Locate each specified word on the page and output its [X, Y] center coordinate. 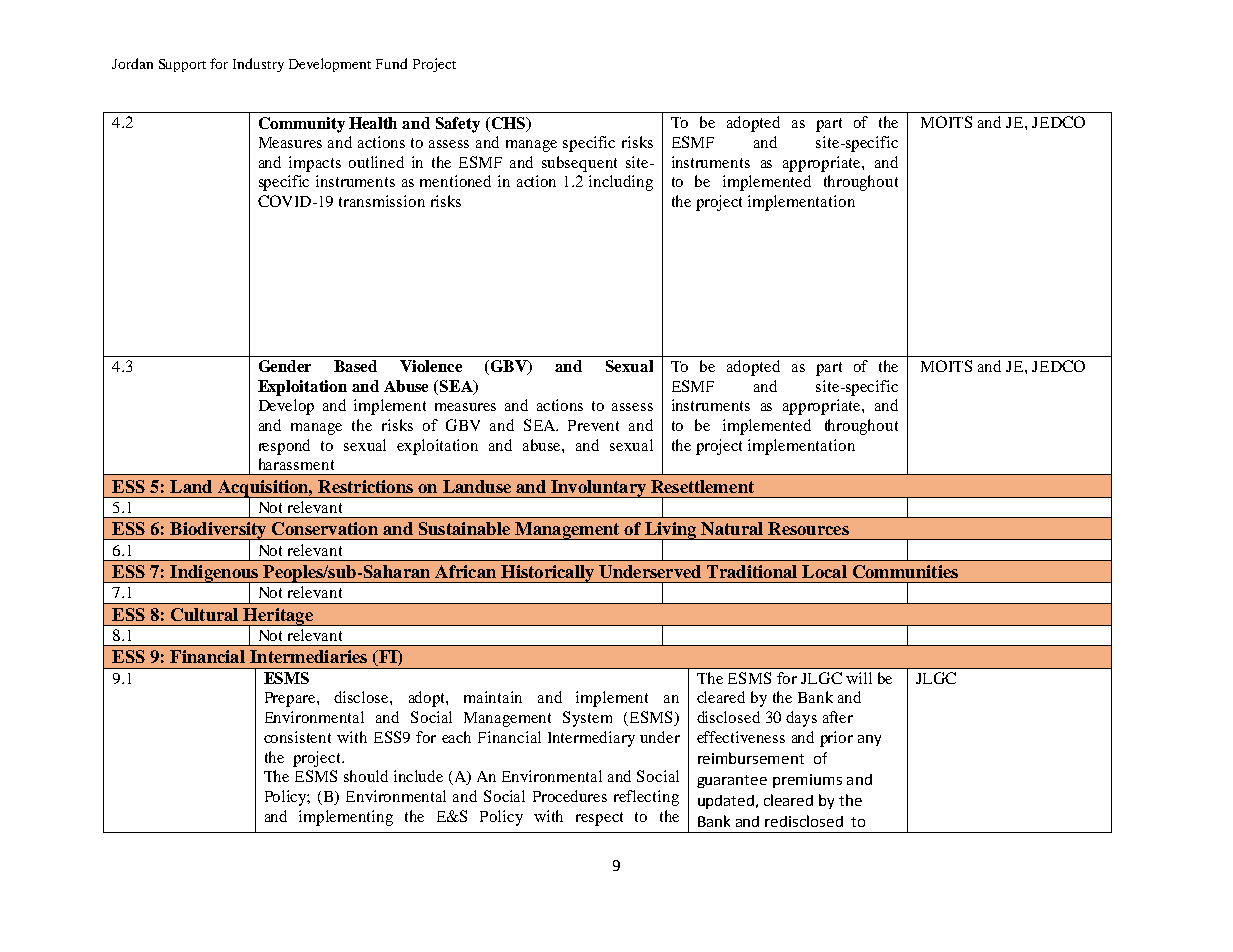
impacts [315, 164]
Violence [431, 366]
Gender [285, 366]
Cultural [204, 614]
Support [182, 65]
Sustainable [464, 528]
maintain [493, 697]
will [859, 678]
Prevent [593, 425]
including [621, 183]
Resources [808, 528]
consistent [297, 737]
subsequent [579, 164]
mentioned [455, 181]
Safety [458, 125]
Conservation [325, 528]
